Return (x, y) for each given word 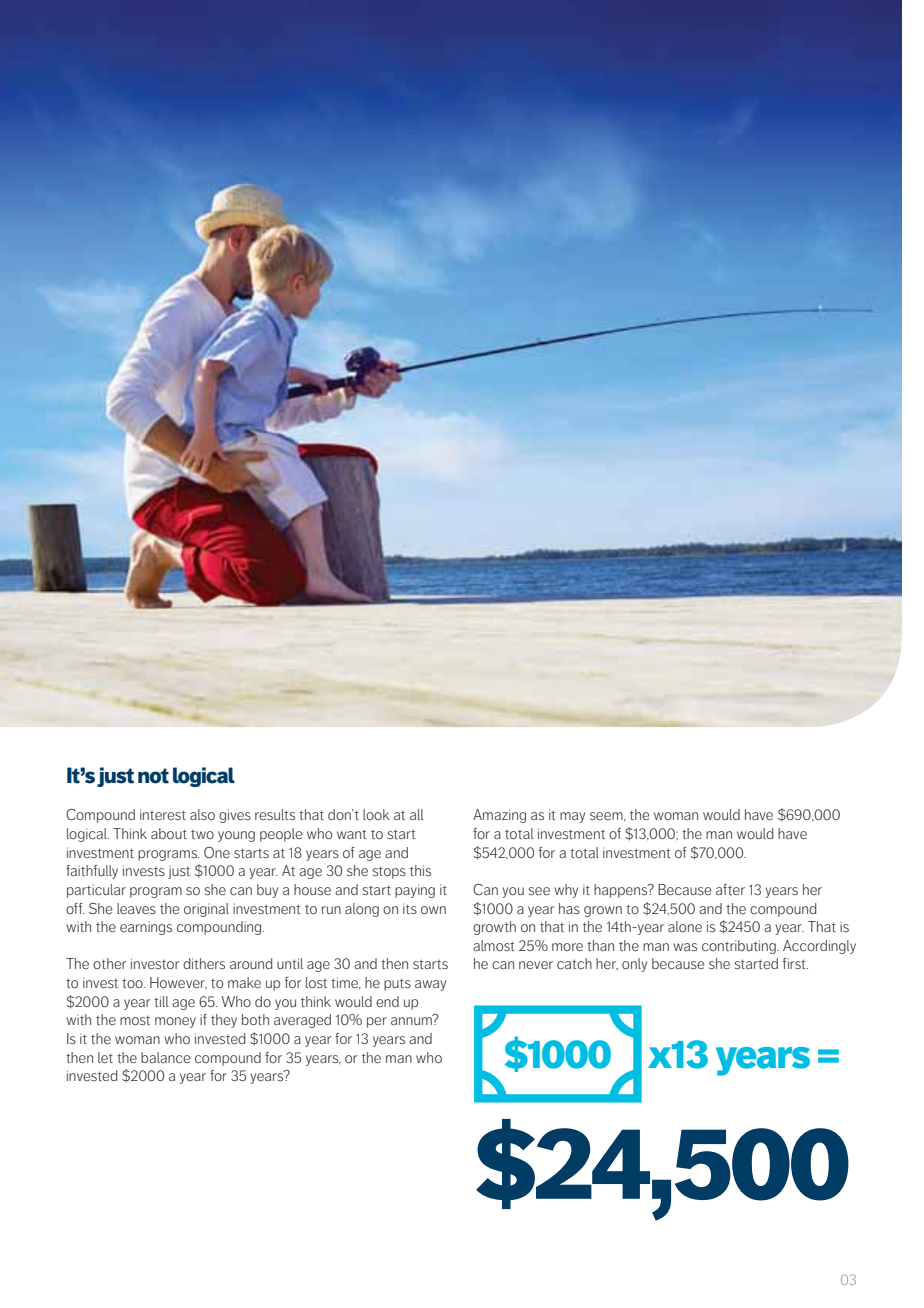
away (430, 985)
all (417, 814)
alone (685, 926)
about (169, 833)
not (153, 776)
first (795, 963)
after (730, 889)
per (377, 1022)
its (410, 908)
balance (166, 1057)
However (178, 983)
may (572, 817)
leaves (136, 908)
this (420, 870)
